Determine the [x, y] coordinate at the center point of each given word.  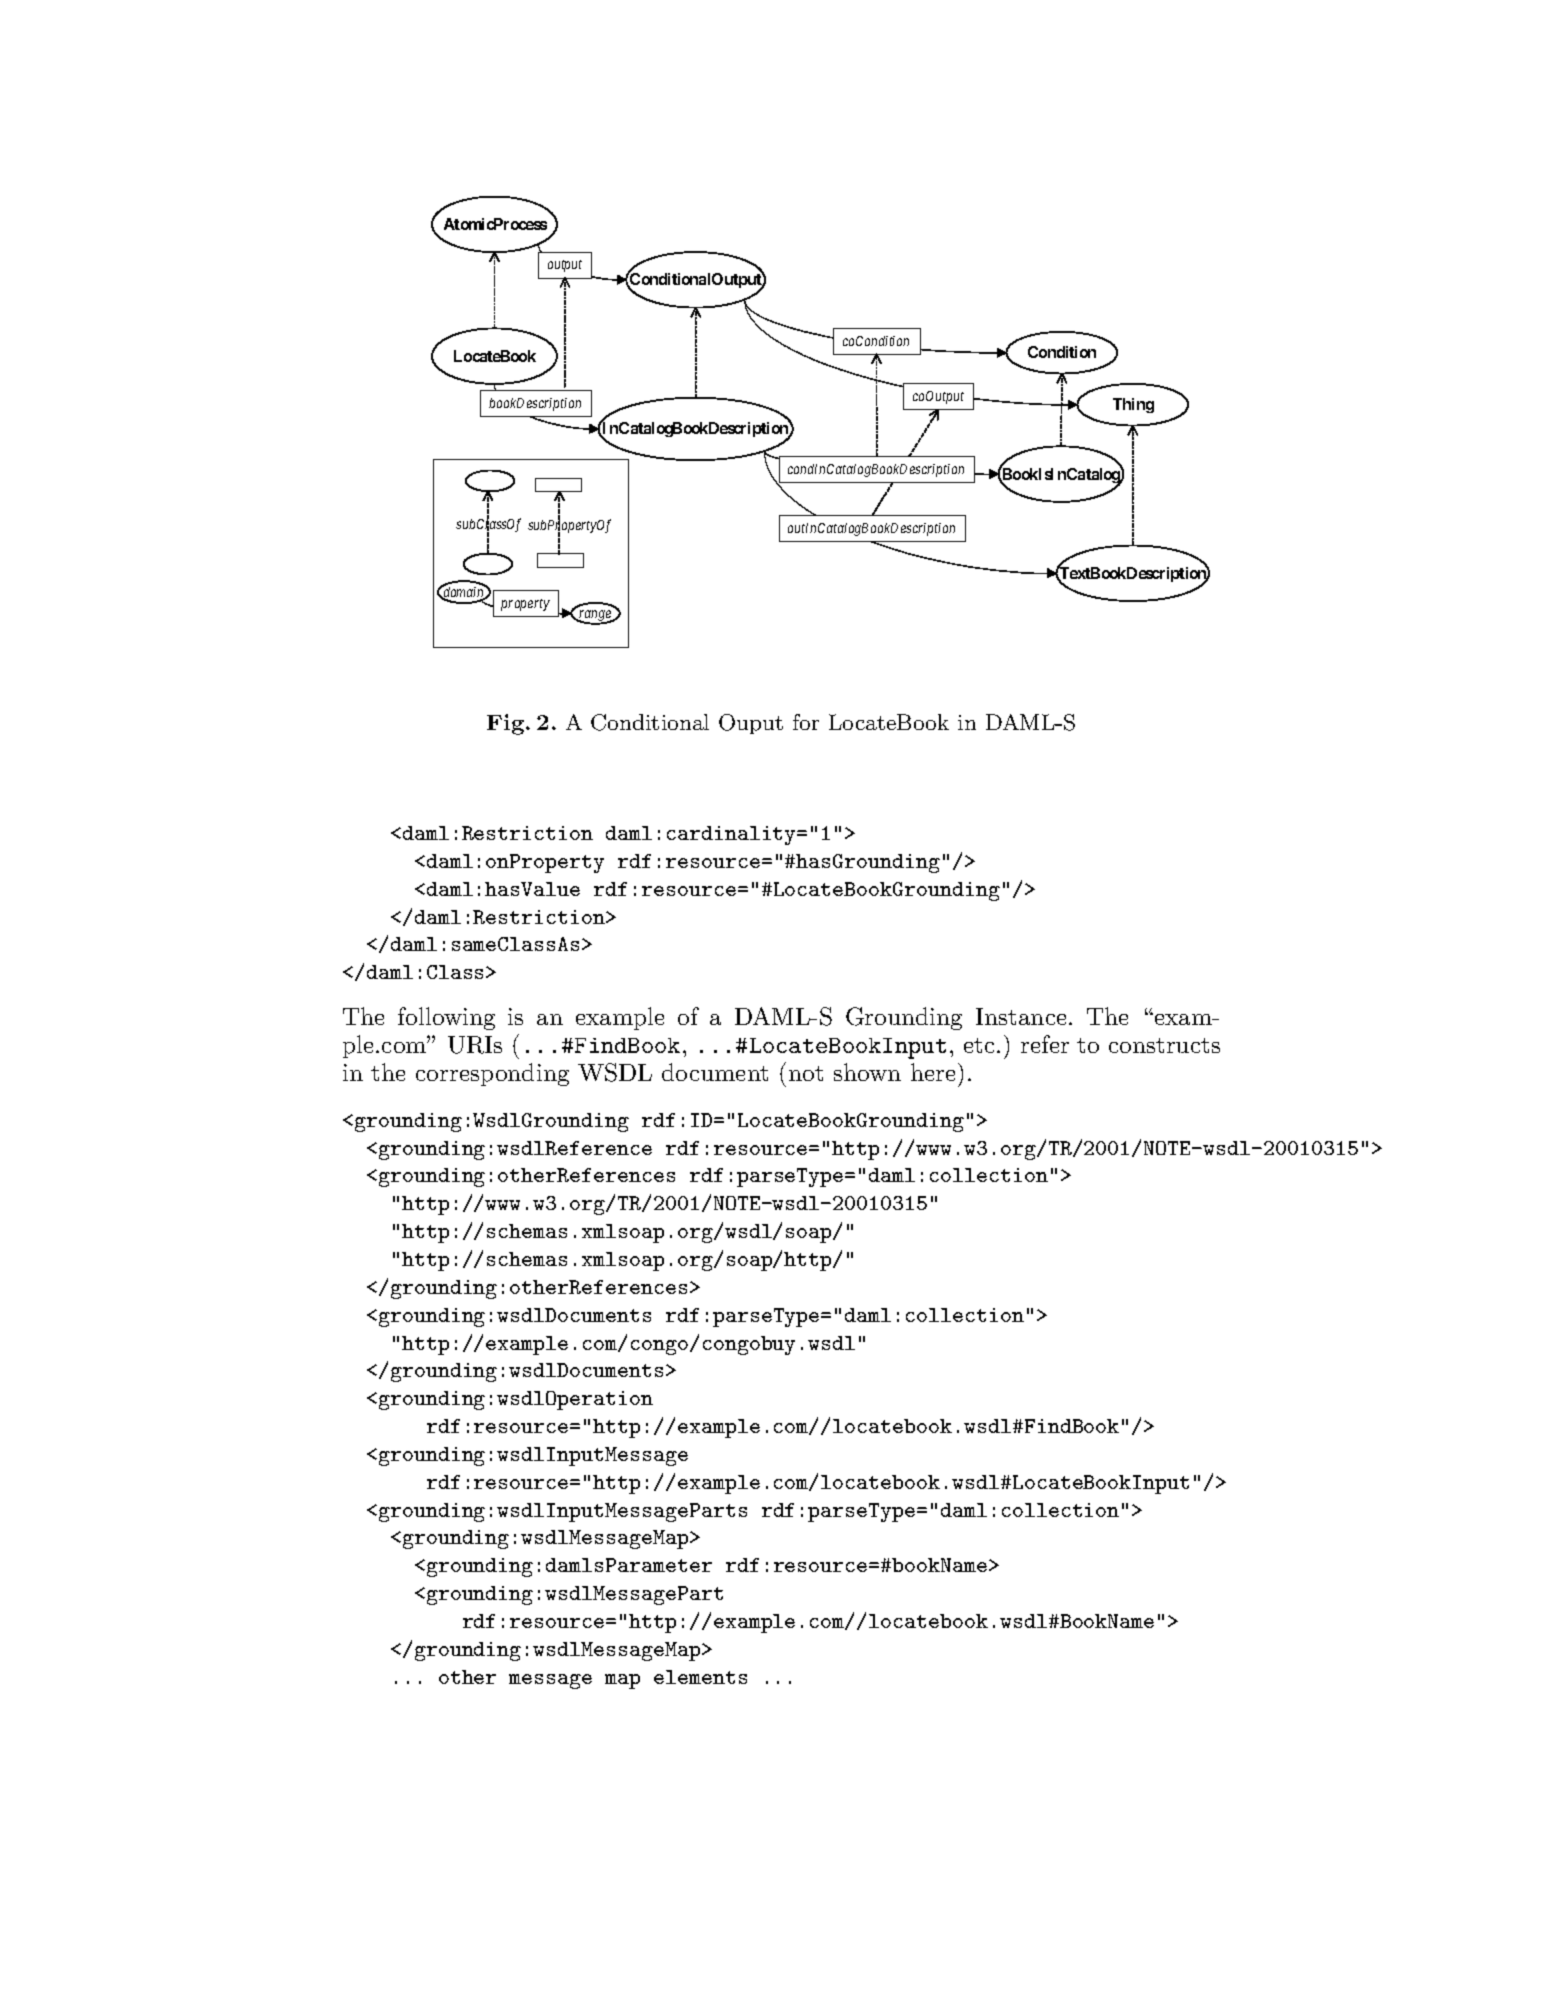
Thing [1133, 405]
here [933, 1072]
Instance [1021, 1016]
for [806, 722]
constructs [1164, 1045]
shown [867, 1072]
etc [979, 1045]
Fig [507, 724]
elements [700, 1677]
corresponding [492, 1074]
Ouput [751, 724]
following [446, 1018]
